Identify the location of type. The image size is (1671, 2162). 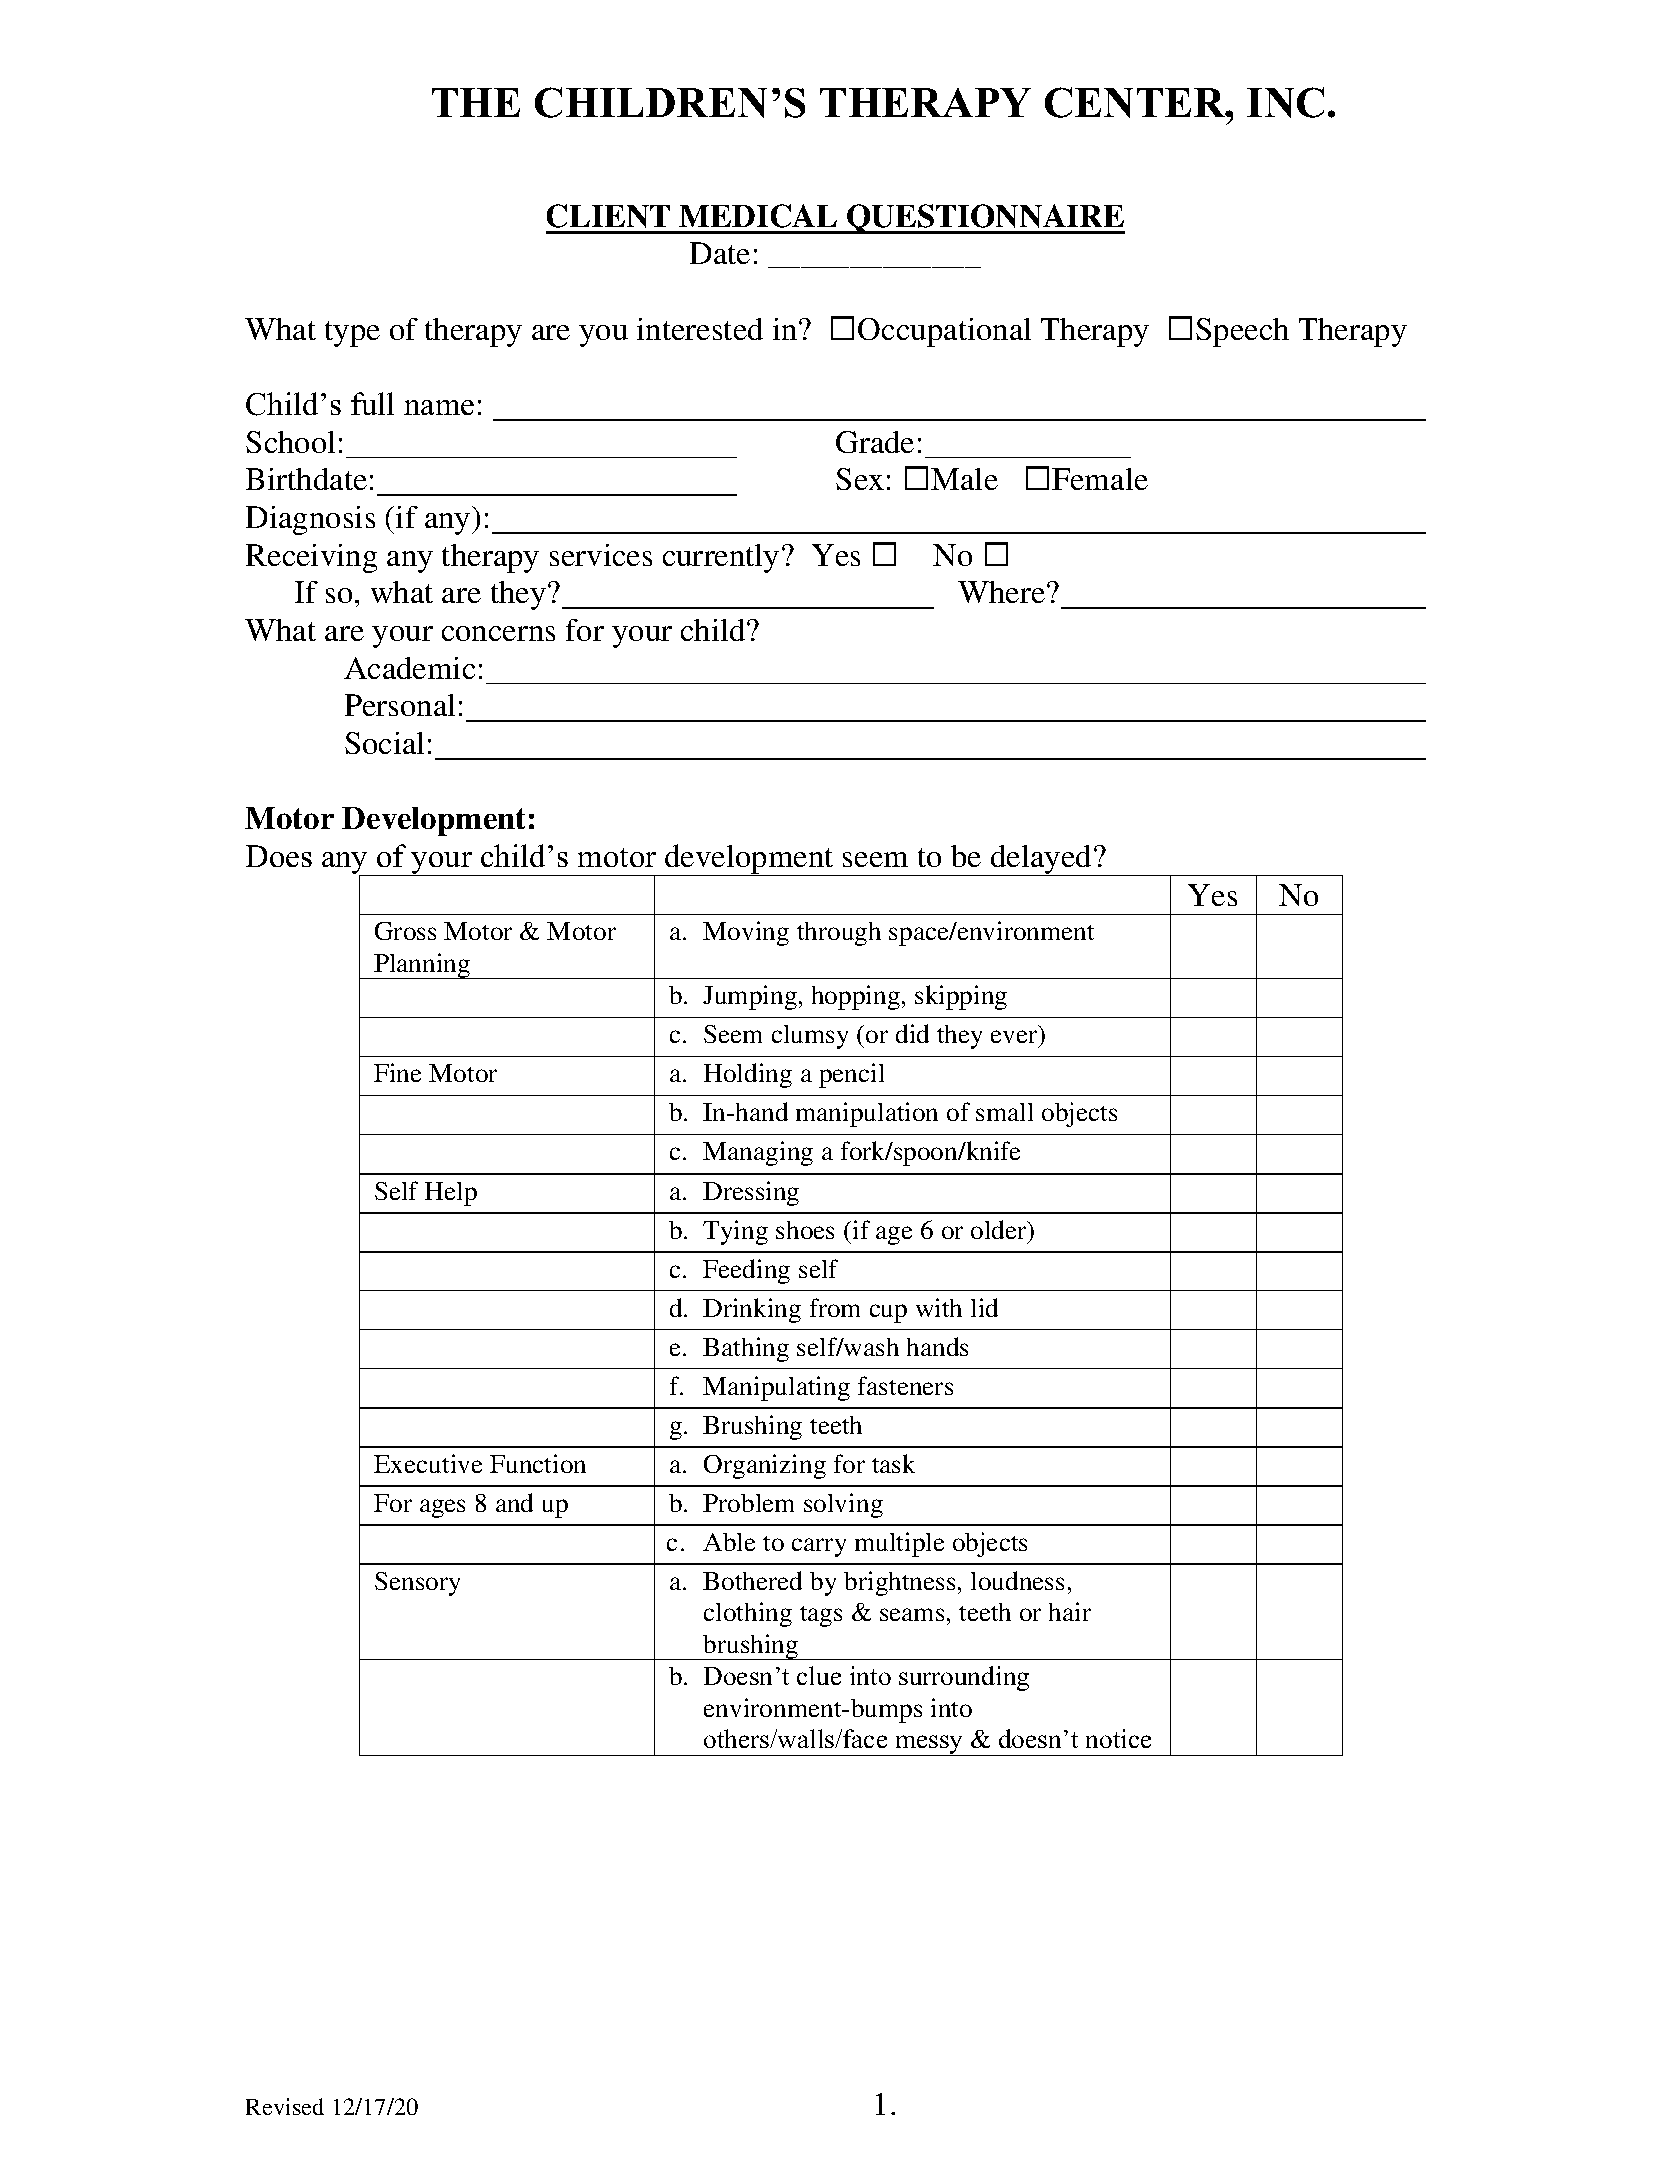
(352, 334).
